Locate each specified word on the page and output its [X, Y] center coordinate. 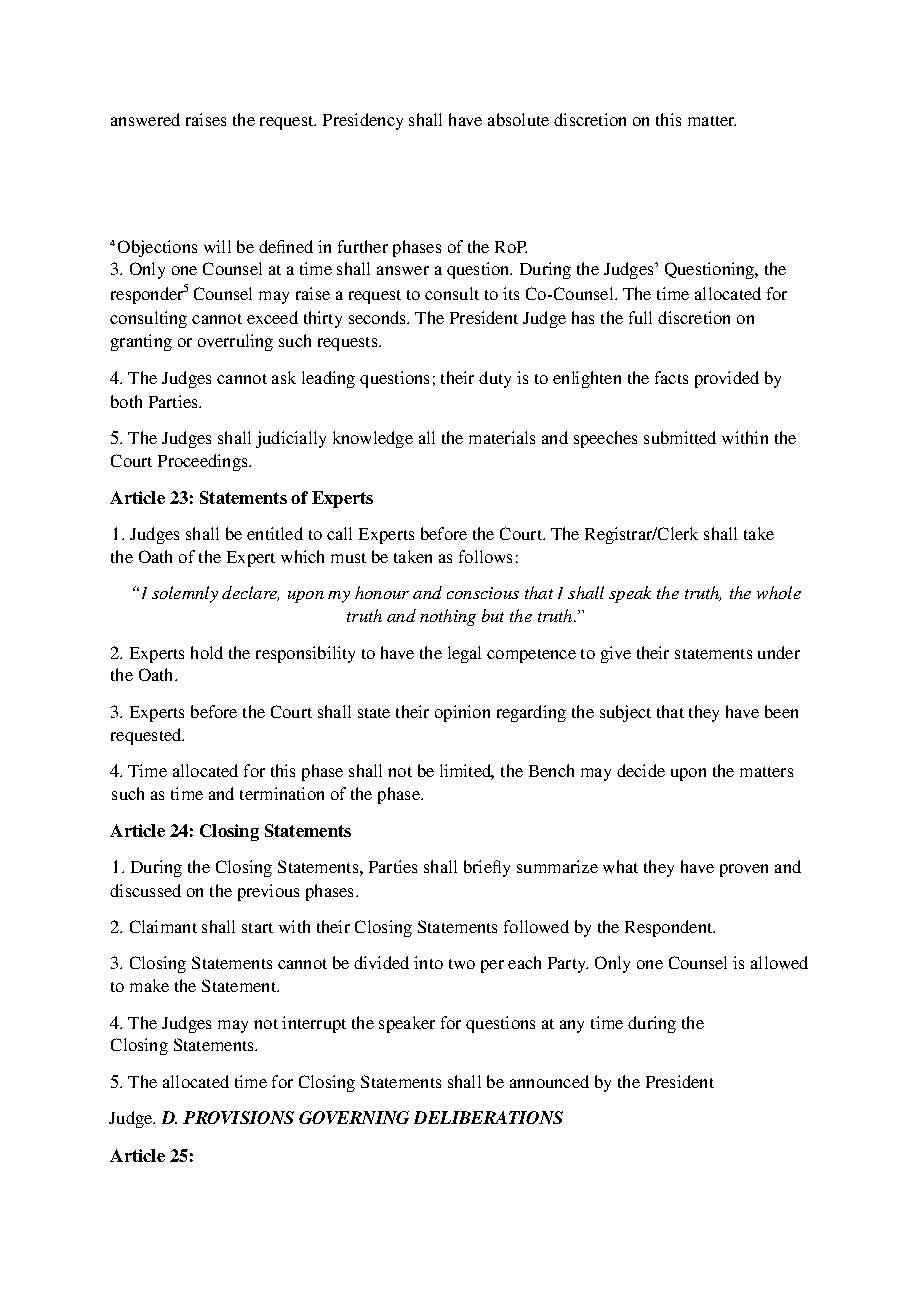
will [217, 246]
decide [641, 770]
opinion [462, 713]
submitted [680, 437]
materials [502, 437]
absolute [518, 119]
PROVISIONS [238, 1117]
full [640, 317]
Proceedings [204, 462]
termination [282, 793]
